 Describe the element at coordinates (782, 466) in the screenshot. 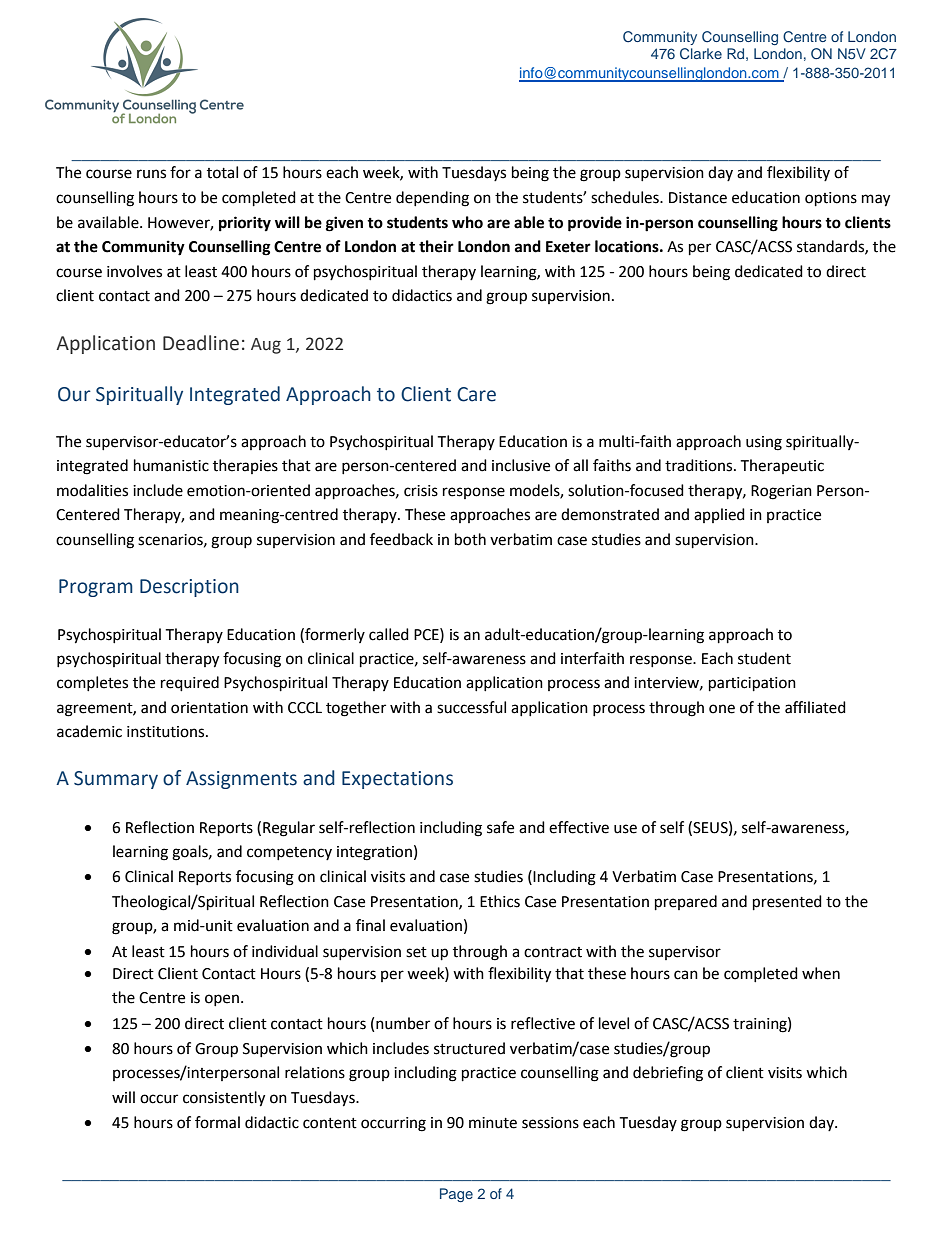

I see `Therapeutic` at that location.
